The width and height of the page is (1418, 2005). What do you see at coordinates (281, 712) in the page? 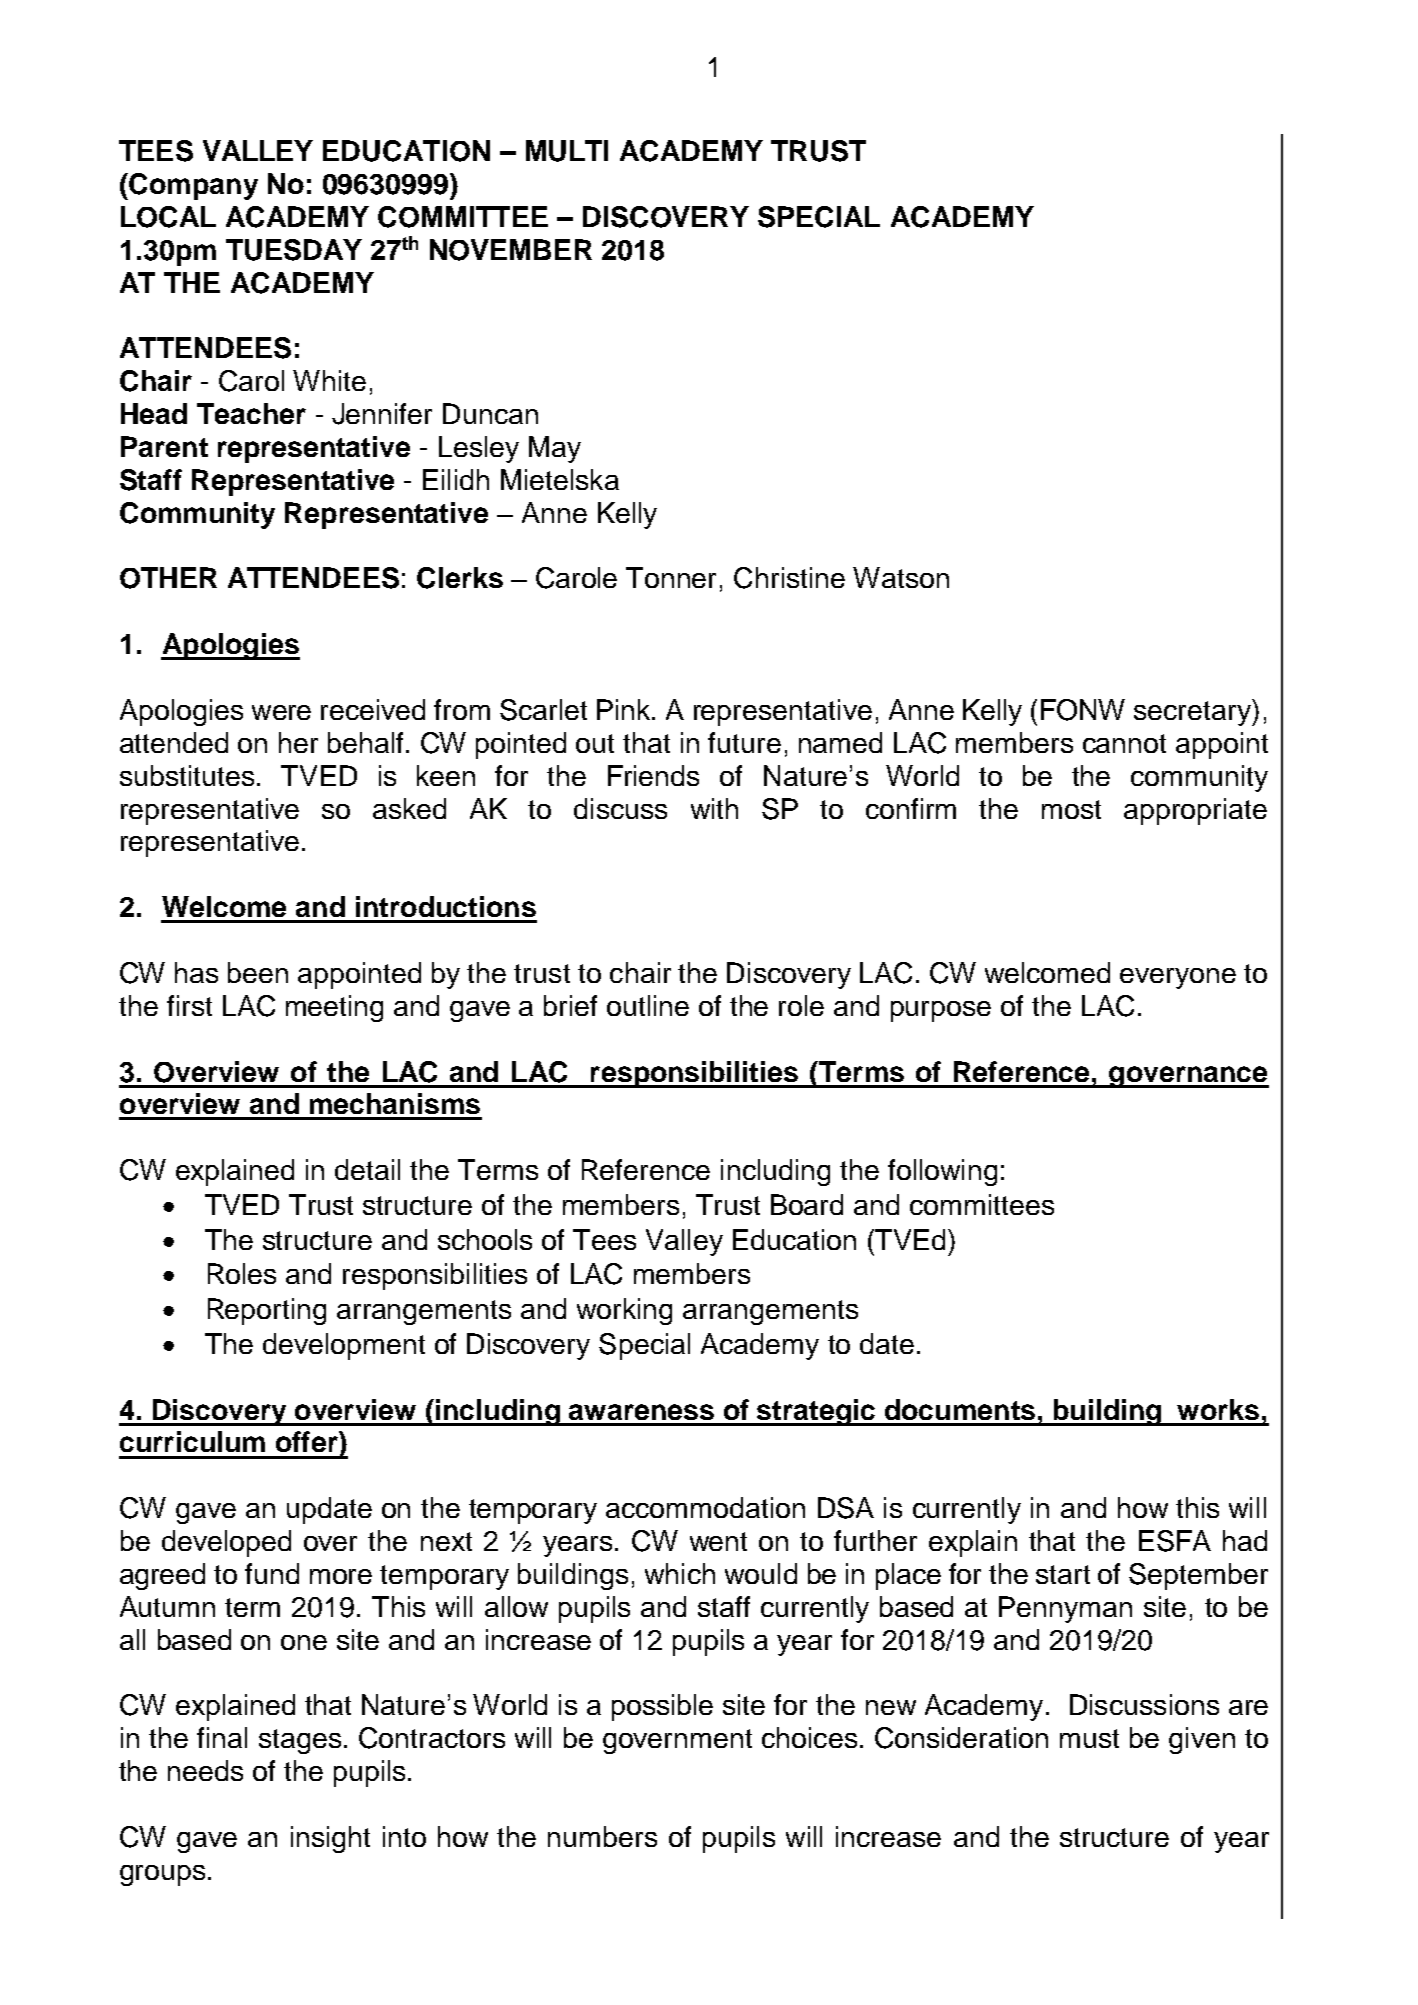
I see `were` at bounding box center [281, 712].
